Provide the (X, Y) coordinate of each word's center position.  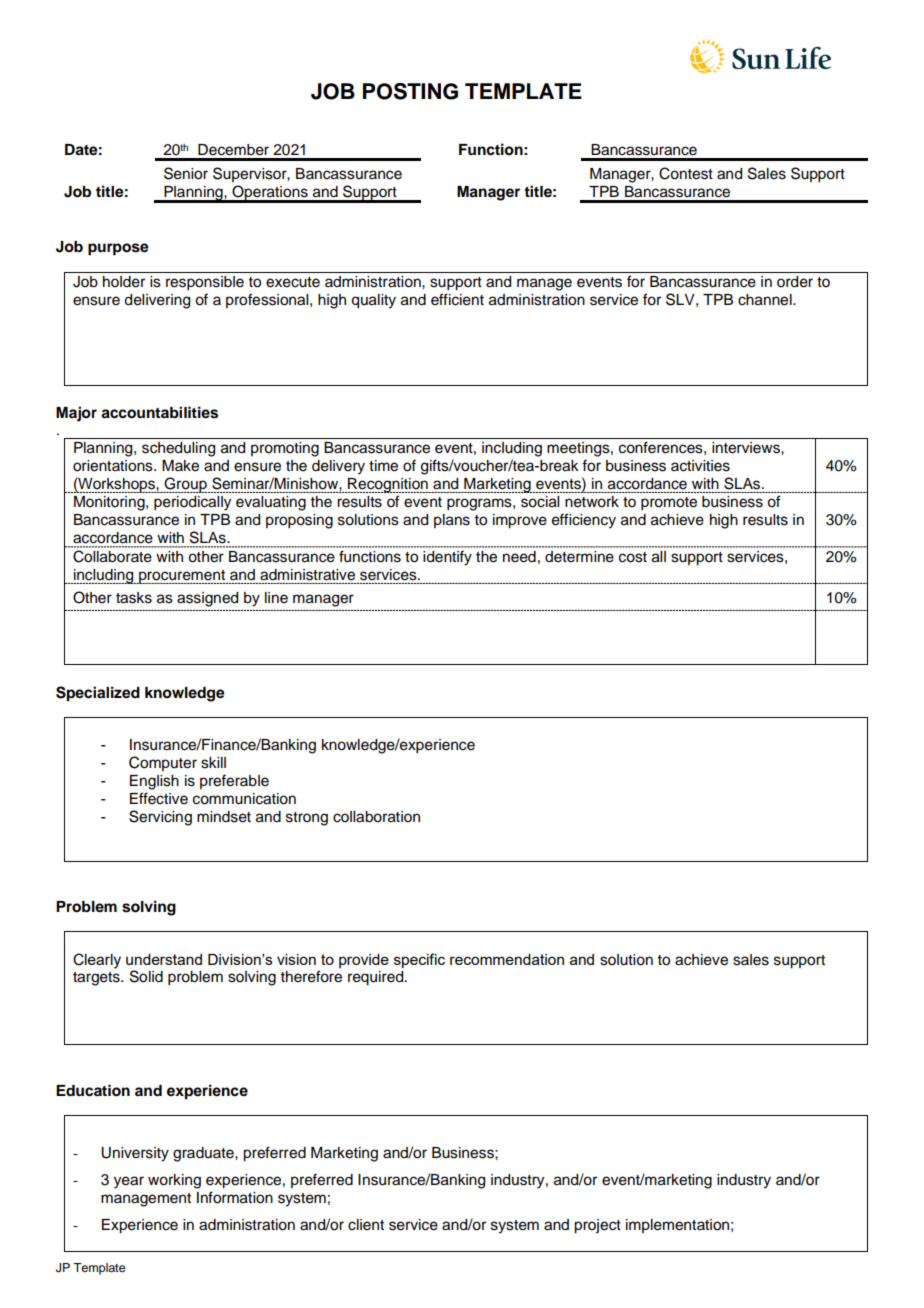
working (174, 1181)
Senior (186, 173)
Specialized (98, 694)
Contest (686, 173)
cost (633, 557)
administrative (307, 575)
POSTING (410, 91)
